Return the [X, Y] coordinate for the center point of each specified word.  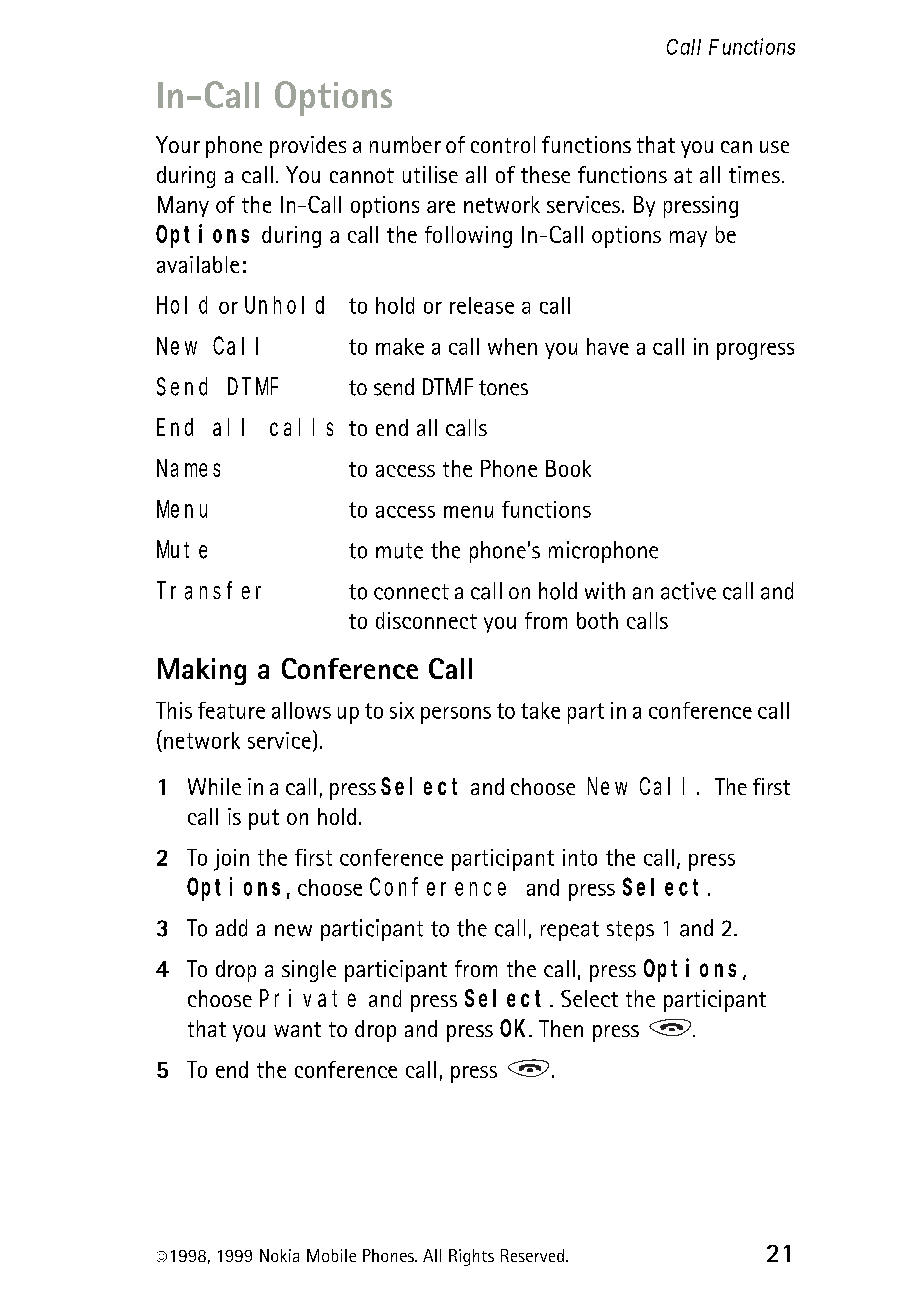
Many [183, 206]
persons [456, 715]
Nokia [279, 1255]
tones [503, 388]
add [231, 928]
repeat [570, 931]
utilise [430, 174]
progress [755, 351]
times [754, 174]
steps [630, 931]
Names [188, 469]
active [688, 591]
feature [231, 710]
